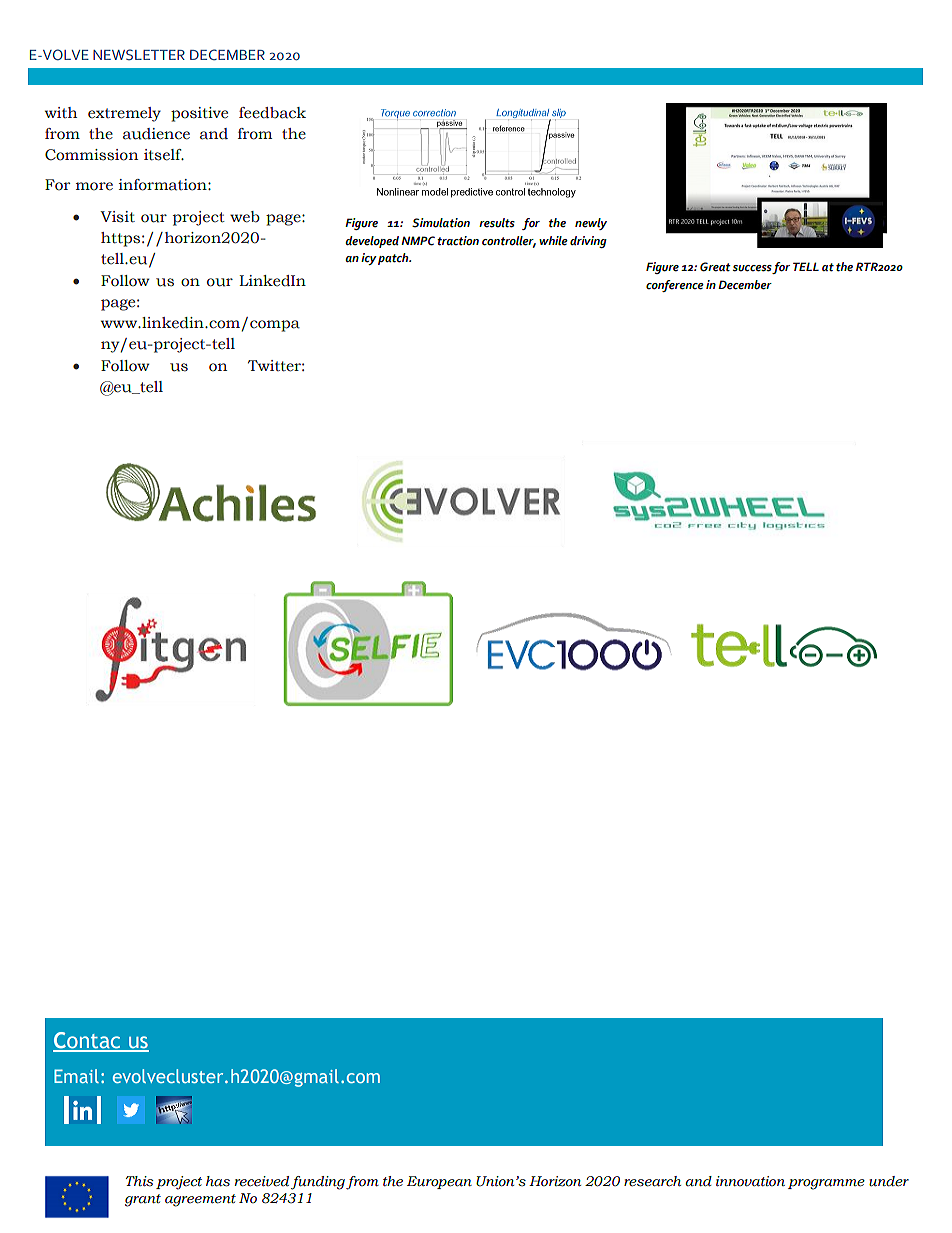  I want to click on conference, so click(675, 286).
